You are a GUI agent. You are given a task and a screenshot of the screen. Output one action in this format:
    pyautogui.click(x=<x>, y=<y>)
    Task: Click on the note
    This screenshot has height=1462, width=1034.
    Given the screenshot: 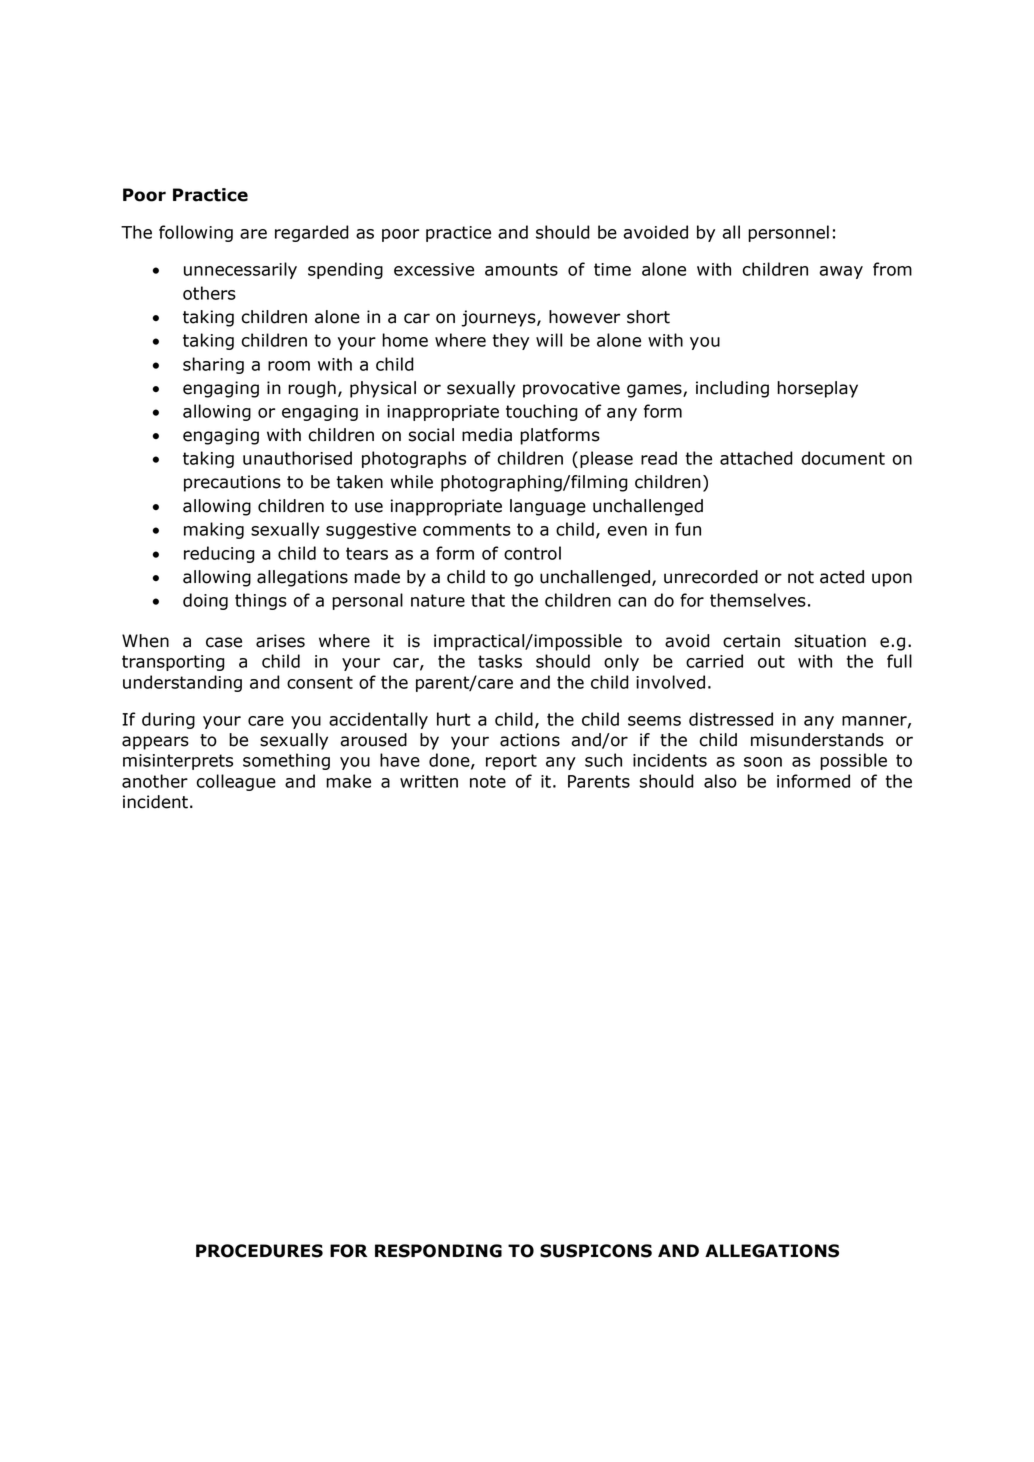 What is the action you would take?
    pyautogui.click(x=488, y=781)
